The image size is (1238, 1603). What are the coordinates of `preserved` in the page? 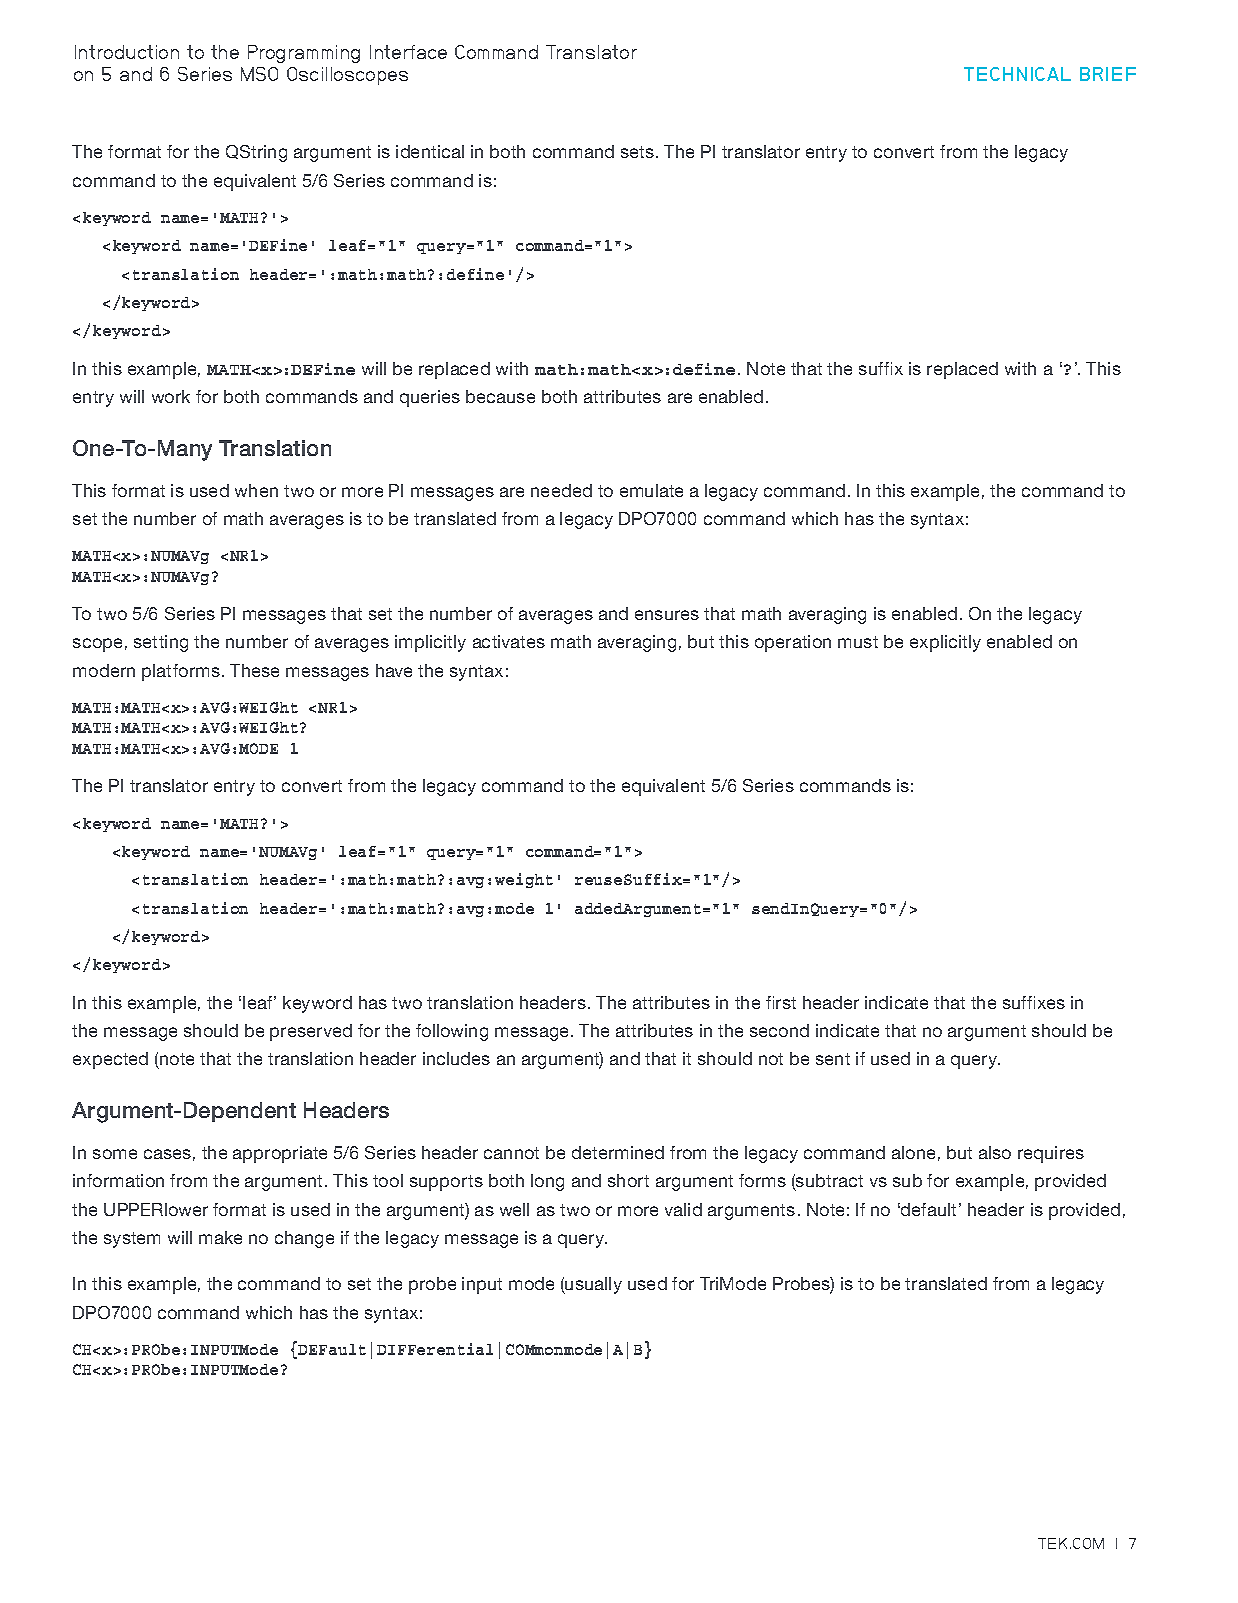 It's located at (311, 1032).
